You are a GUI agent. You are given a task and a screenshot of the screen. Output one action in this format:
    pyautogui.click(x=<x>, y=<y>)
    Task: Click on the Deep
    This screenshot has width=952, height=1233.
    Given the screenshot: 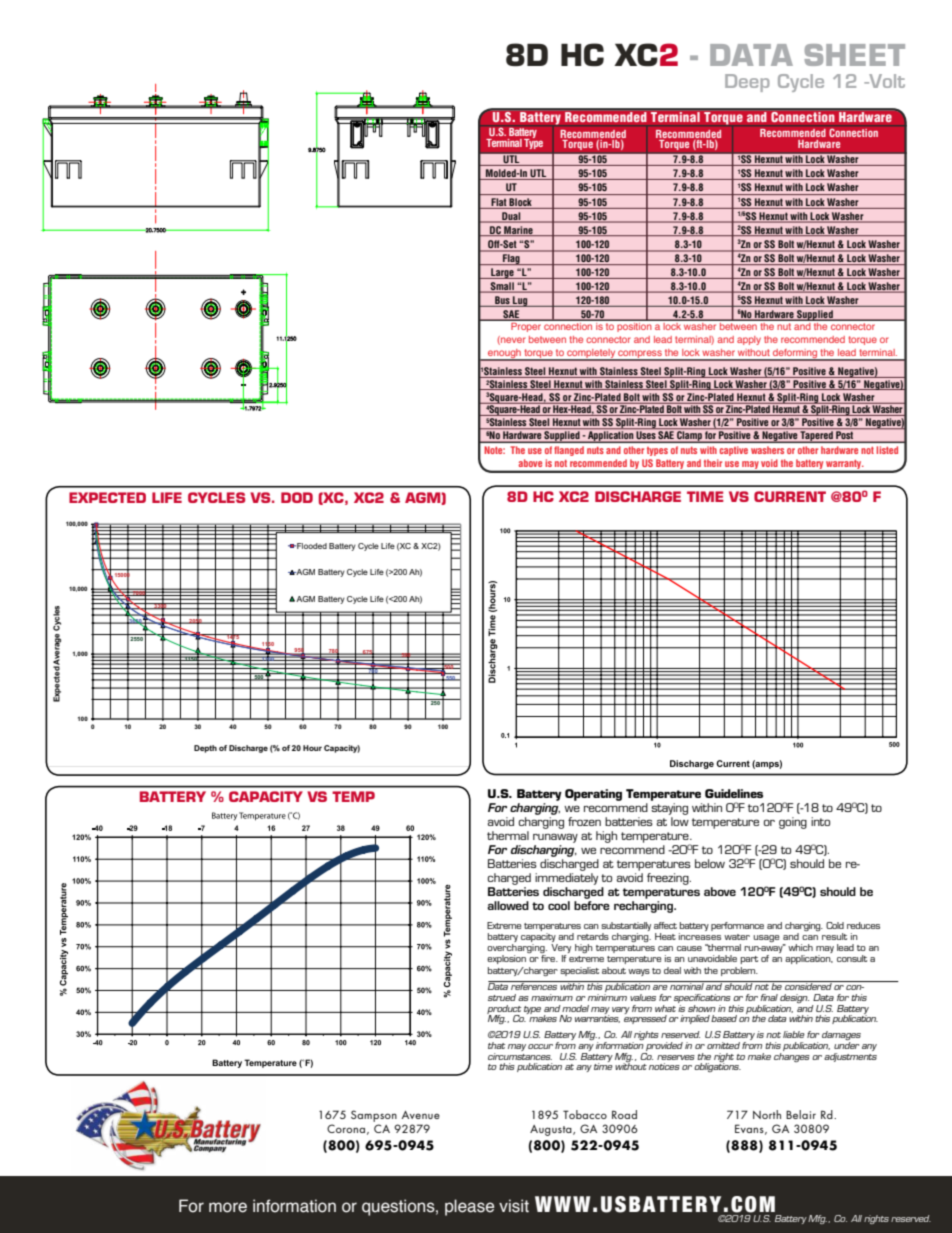 What is the action you would take?
    pyautogui.click(x=747, y=83)
